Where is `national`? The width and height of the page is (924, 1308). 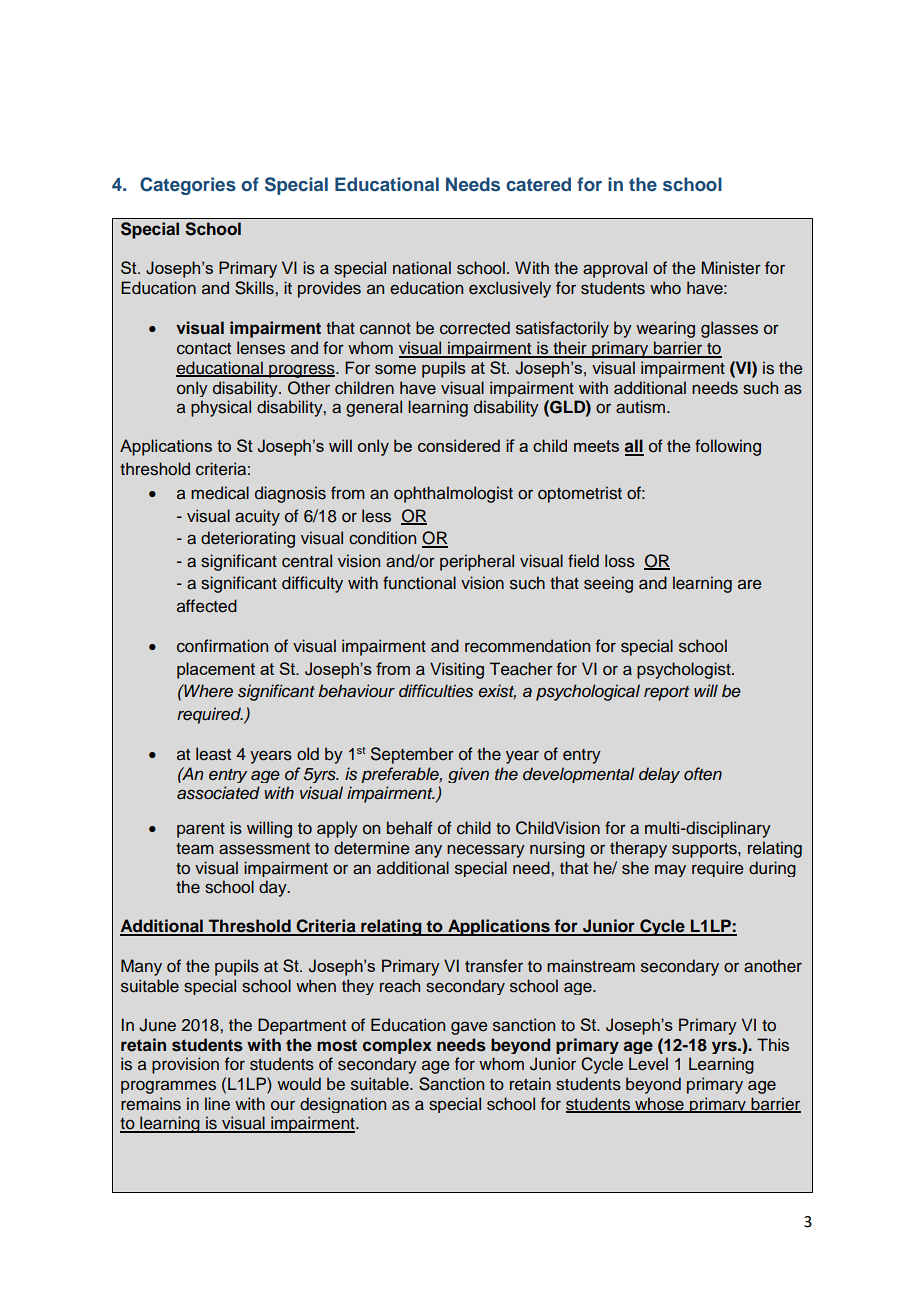 national is located at coordinates (422, 267).
